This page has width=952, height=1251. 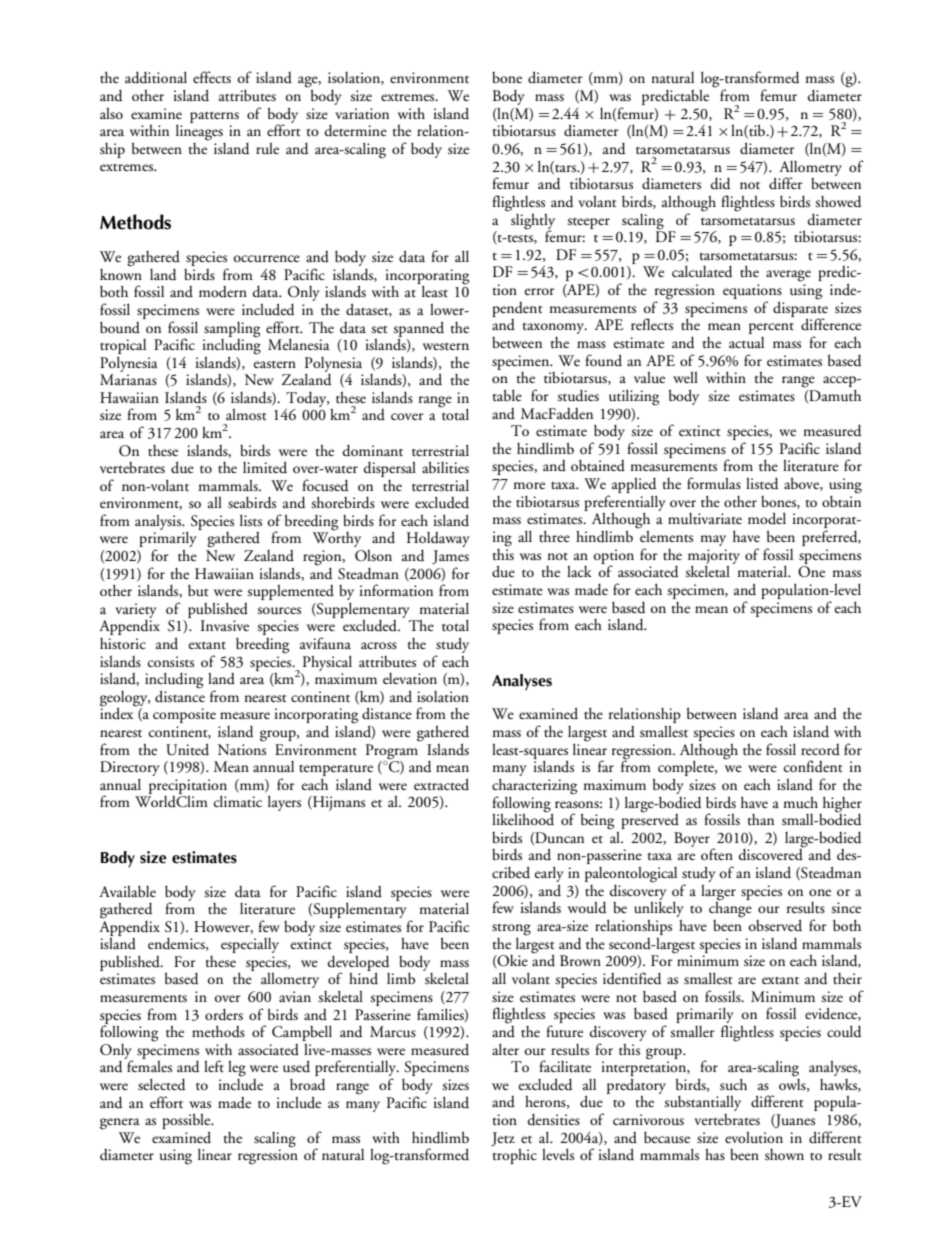 What do you see at coordinates (187, 1122) in the page?
I see `possible` at bounding box center [187, 1122].
